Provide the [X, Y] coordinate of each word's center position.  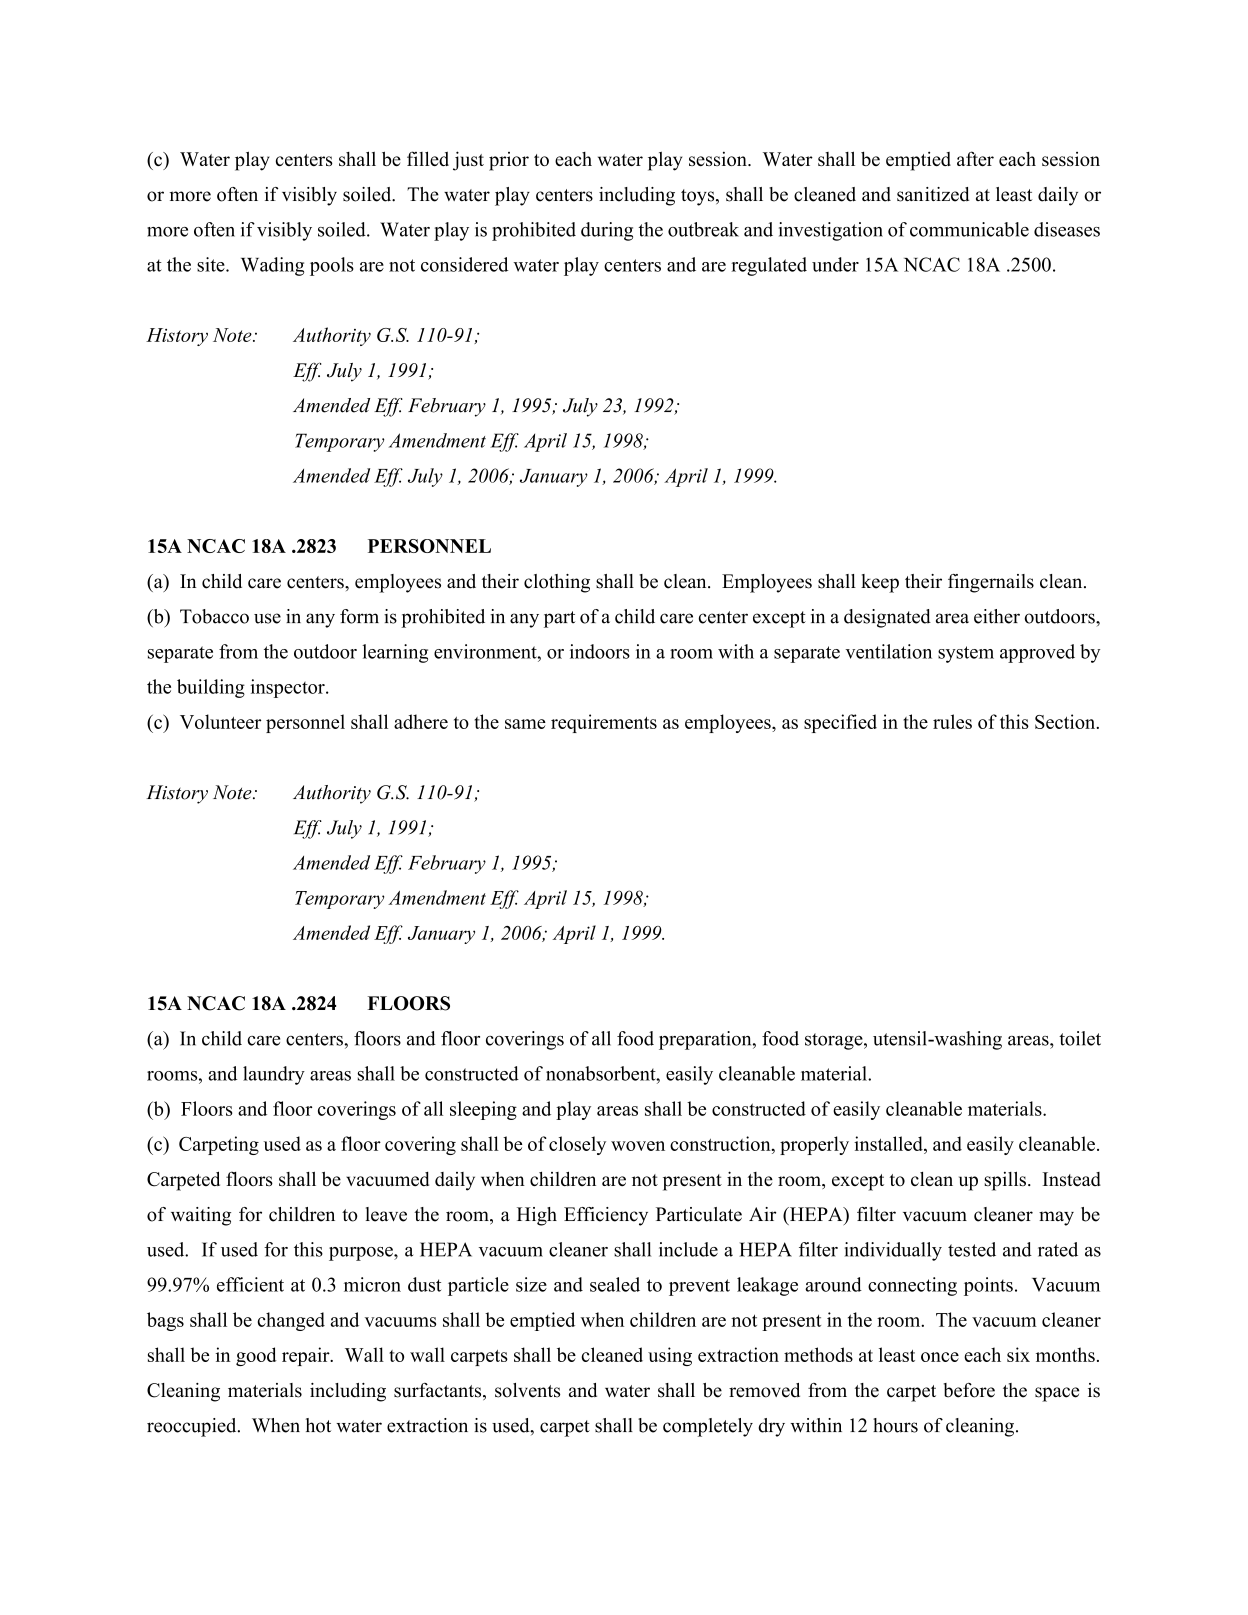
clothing [557, 583]
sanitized [933, 194]
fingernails [991, 583]
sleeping [483, 1110]
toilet [1080, 1038]
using [670, 1356]
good [256, 1356]
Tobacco [214, 616]
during [607, 231]
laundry [274, 1075]
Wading [272, 266]
